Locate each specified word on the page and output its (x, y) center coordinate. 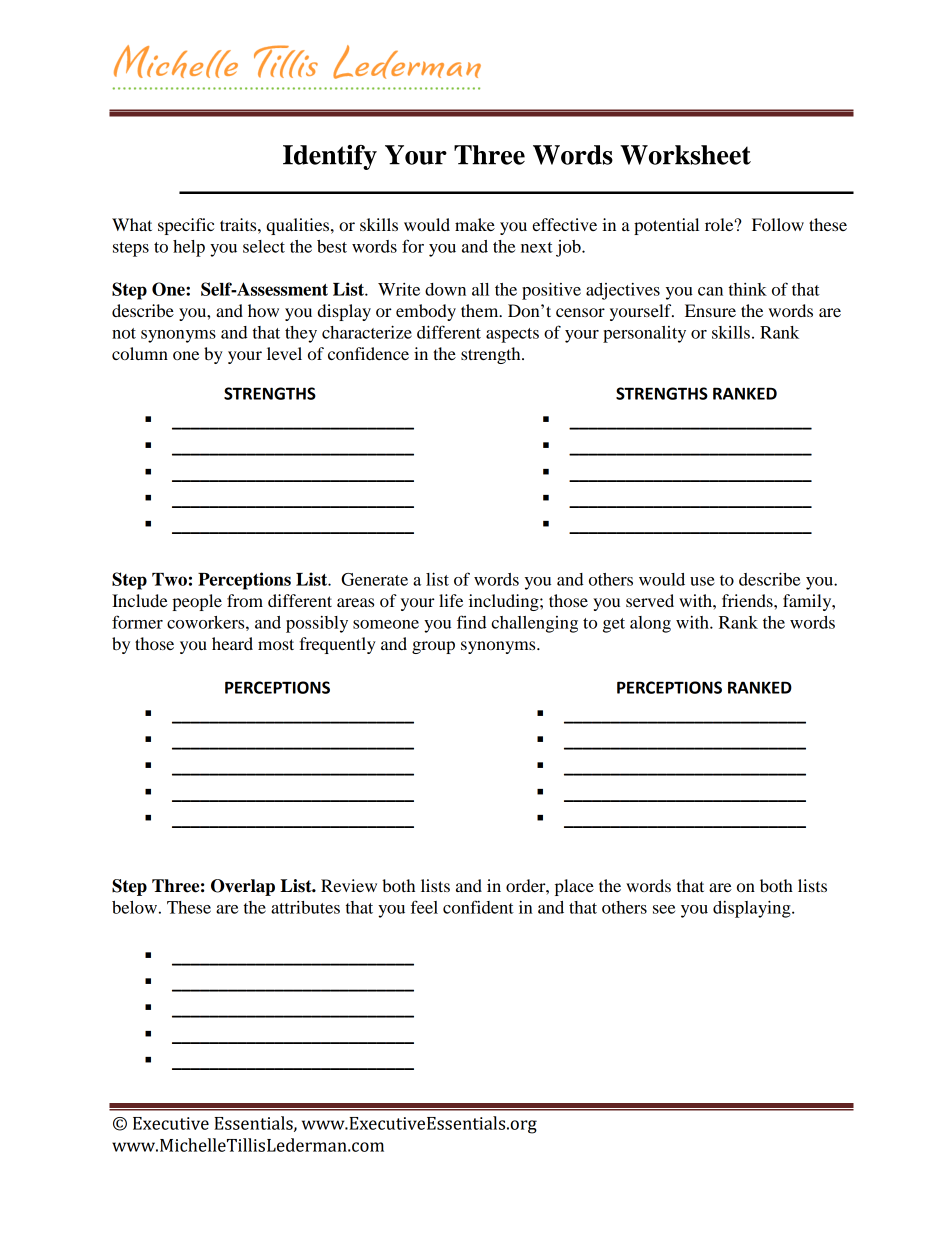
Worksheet (685, 155)
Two (169, 579)
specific (186, 226)
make (475, 224)
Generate (374, 579)
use (702, 581)
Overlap (243, 887)
